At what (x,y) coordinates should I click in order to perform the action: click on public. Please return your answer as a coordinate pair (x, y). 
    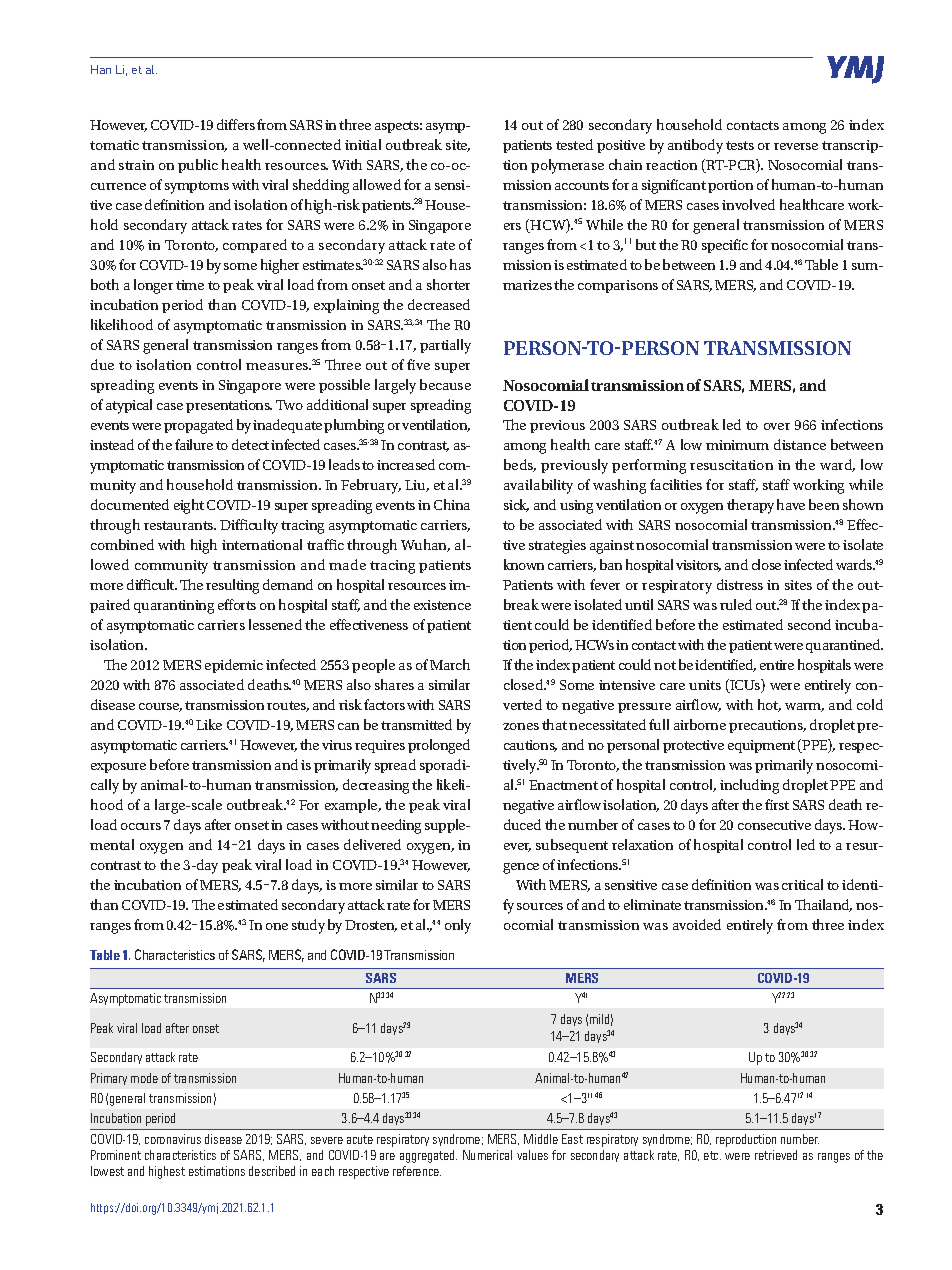
    Looking at the image, I should click on (198, 166).
